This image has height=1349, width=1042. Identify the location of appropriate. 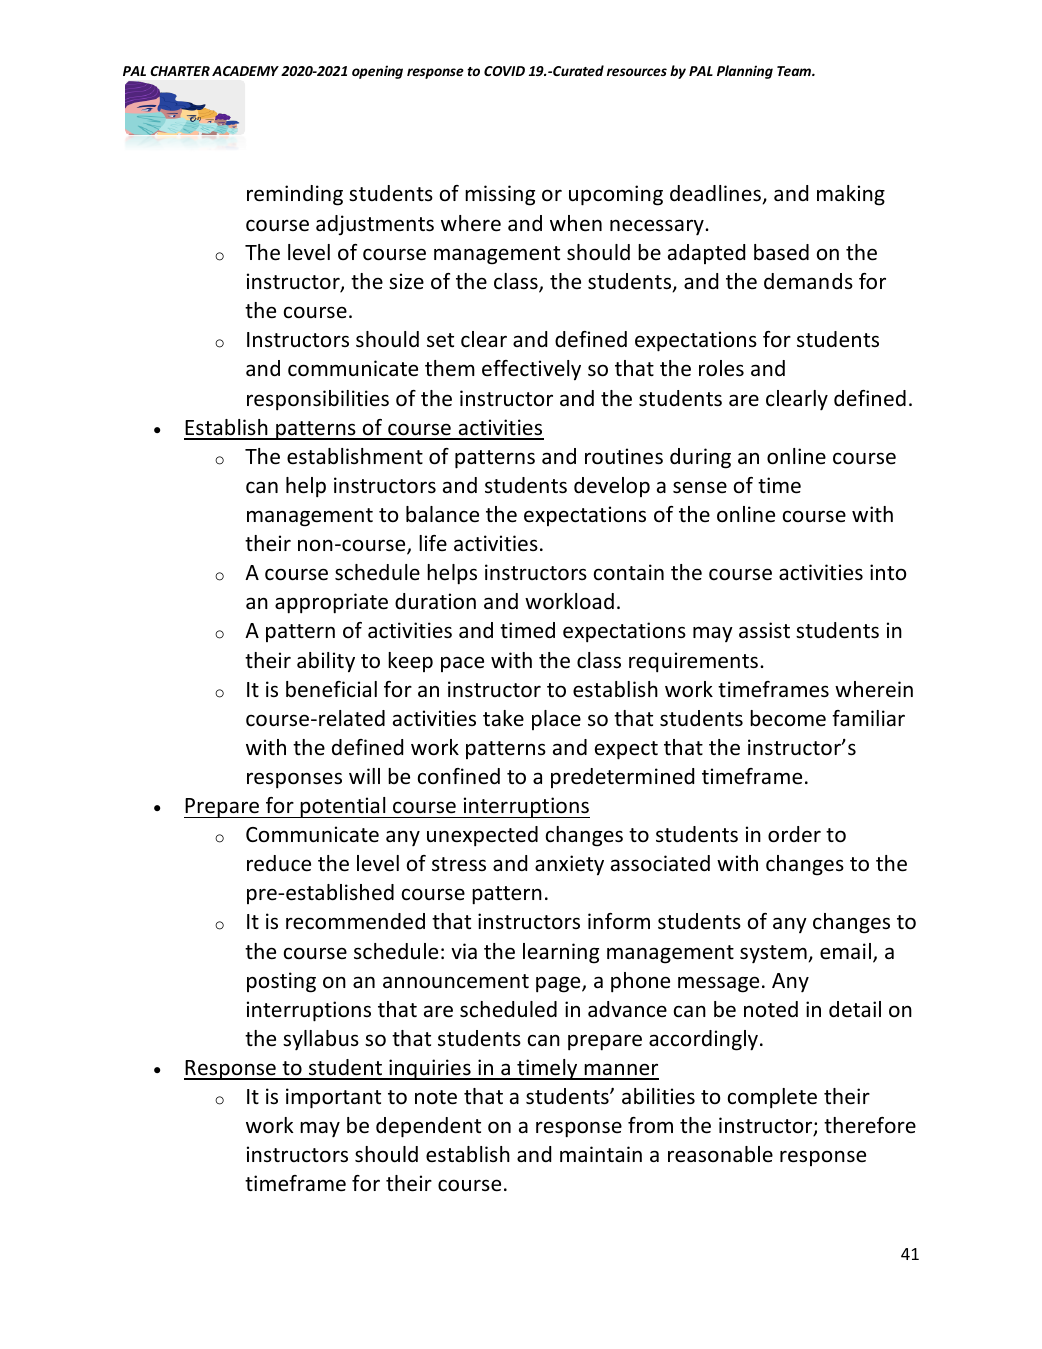
(331, 603).
